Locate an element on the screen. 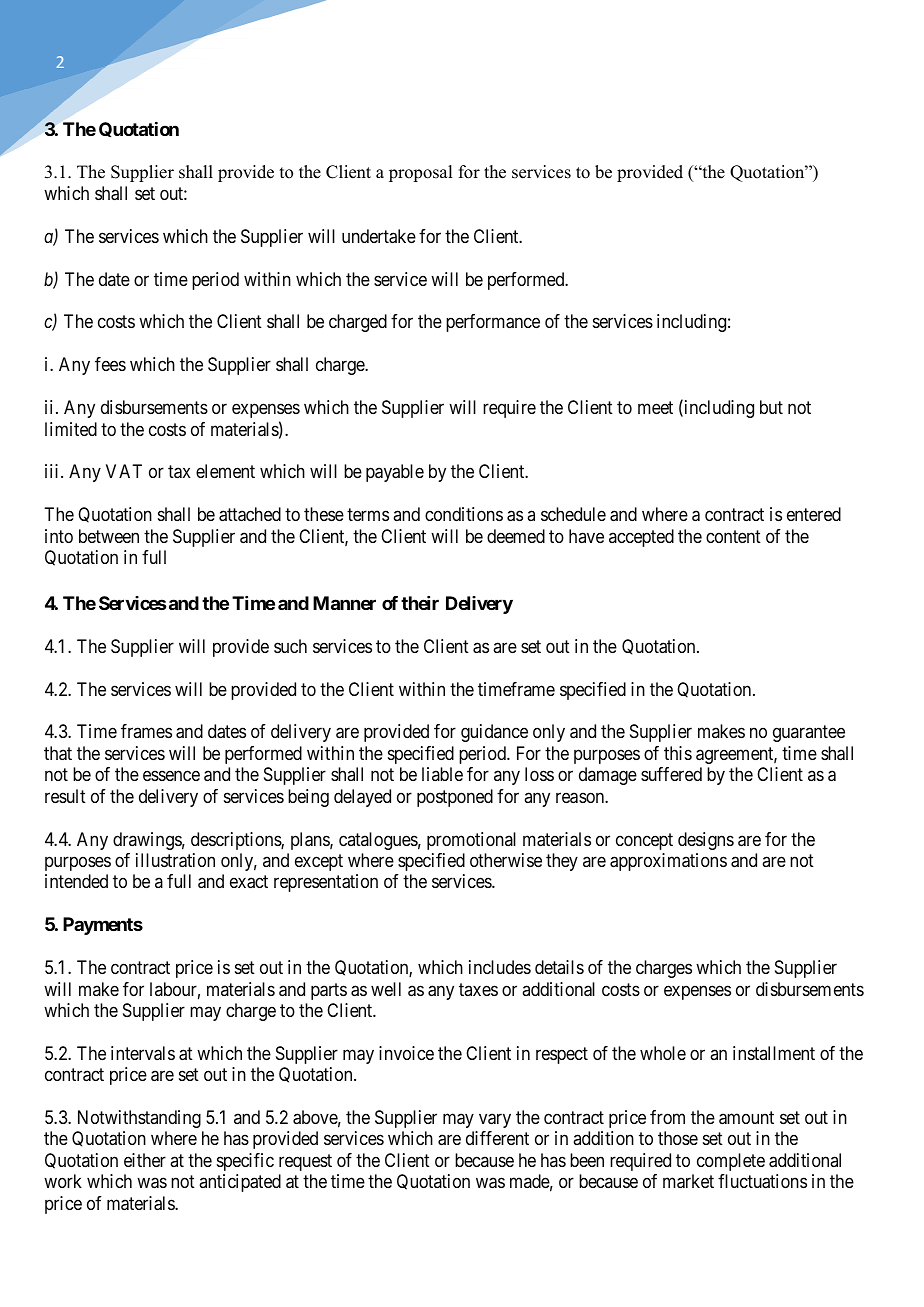  undertake is located at coordinates (379, 236).
